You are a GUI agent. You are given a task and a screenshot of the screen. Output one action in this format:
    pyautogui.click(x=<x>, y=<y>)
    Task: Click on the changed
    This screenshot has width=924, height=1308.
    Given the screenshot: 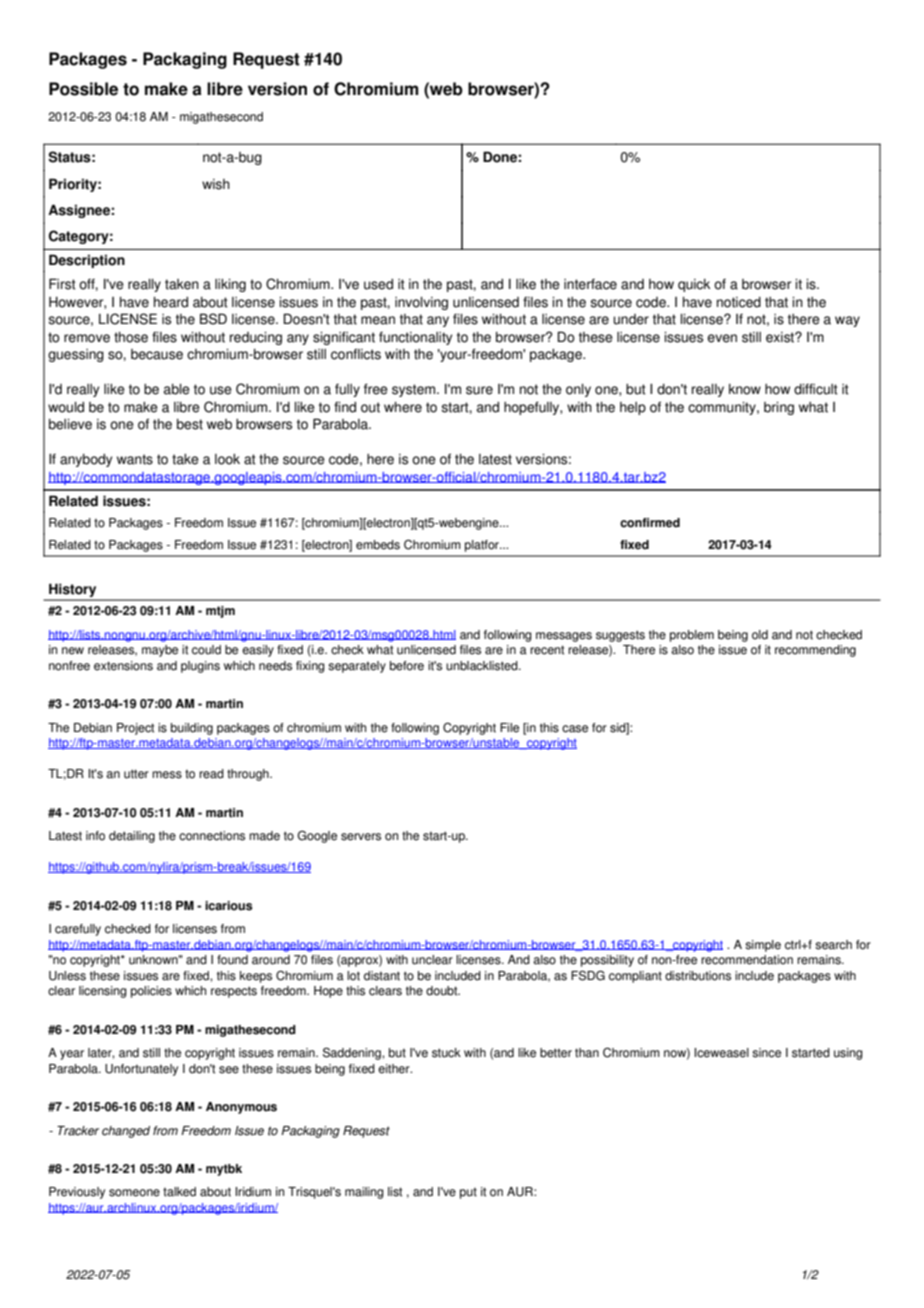 What is the action you would take?
    pyautogui.click(x=126, y=1132)
